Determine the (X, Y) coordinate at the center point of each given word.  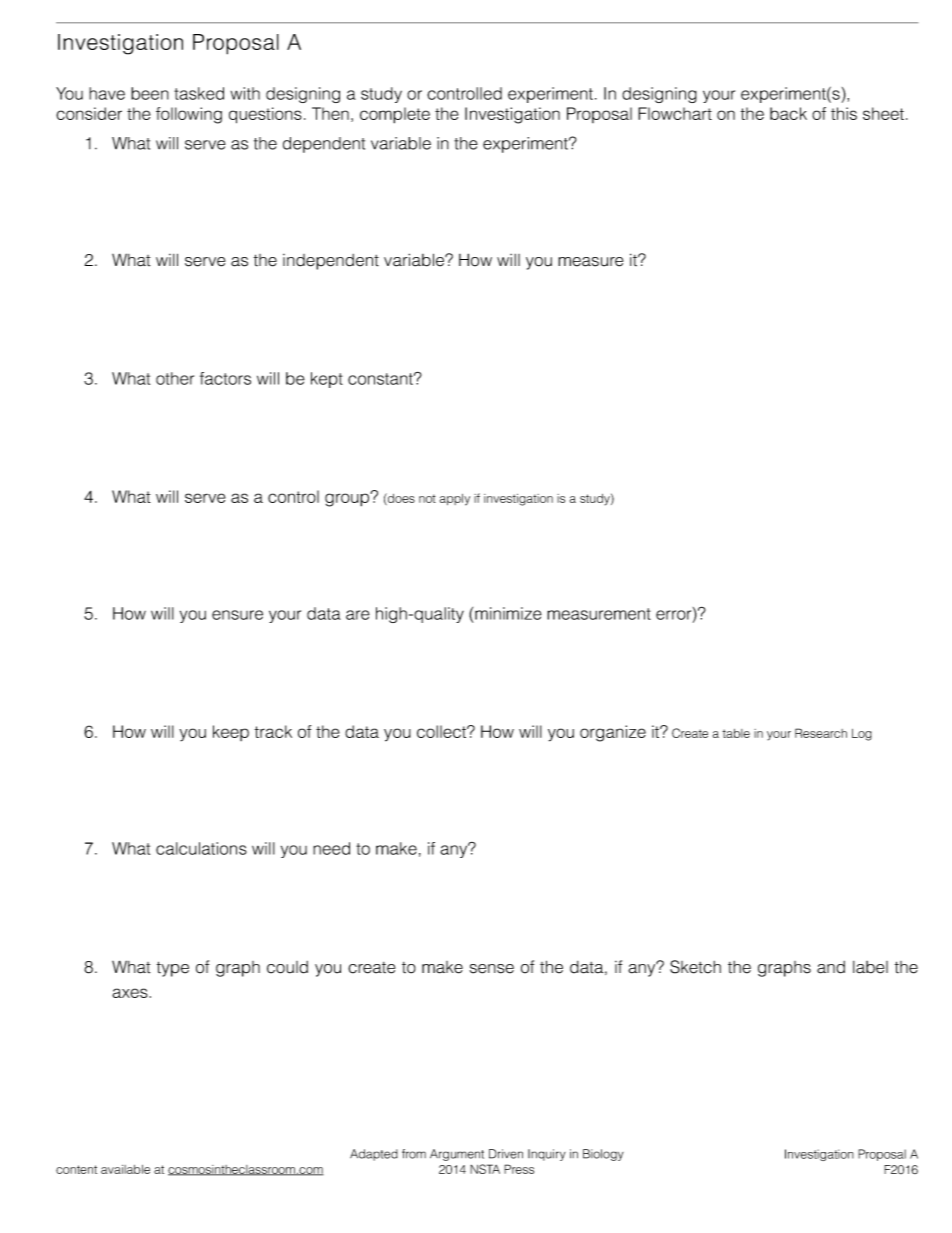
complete (395, 115)
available (125, 1169)
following (189, 115)
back (788, 113)
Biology (603, 1155)
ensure (237, 615)
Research (821, 733)
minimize (508, 613)
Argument (457, 1155)
